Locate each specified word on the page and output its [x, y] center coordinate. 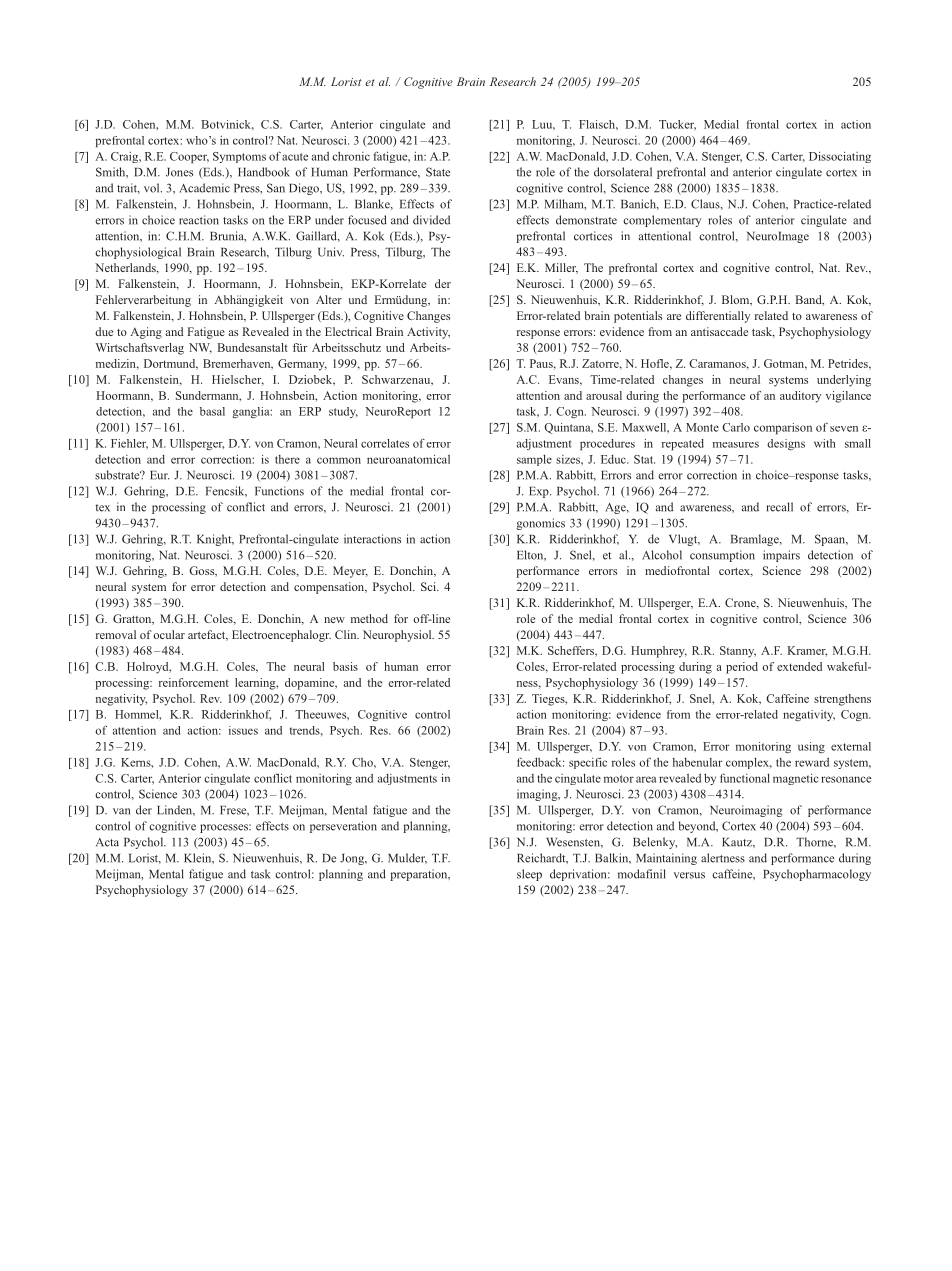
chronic [351, 156]
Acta [107, 842]
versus [689, 875]
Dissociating [840, 157]
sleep [529, 875]
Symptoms [239, 157]
